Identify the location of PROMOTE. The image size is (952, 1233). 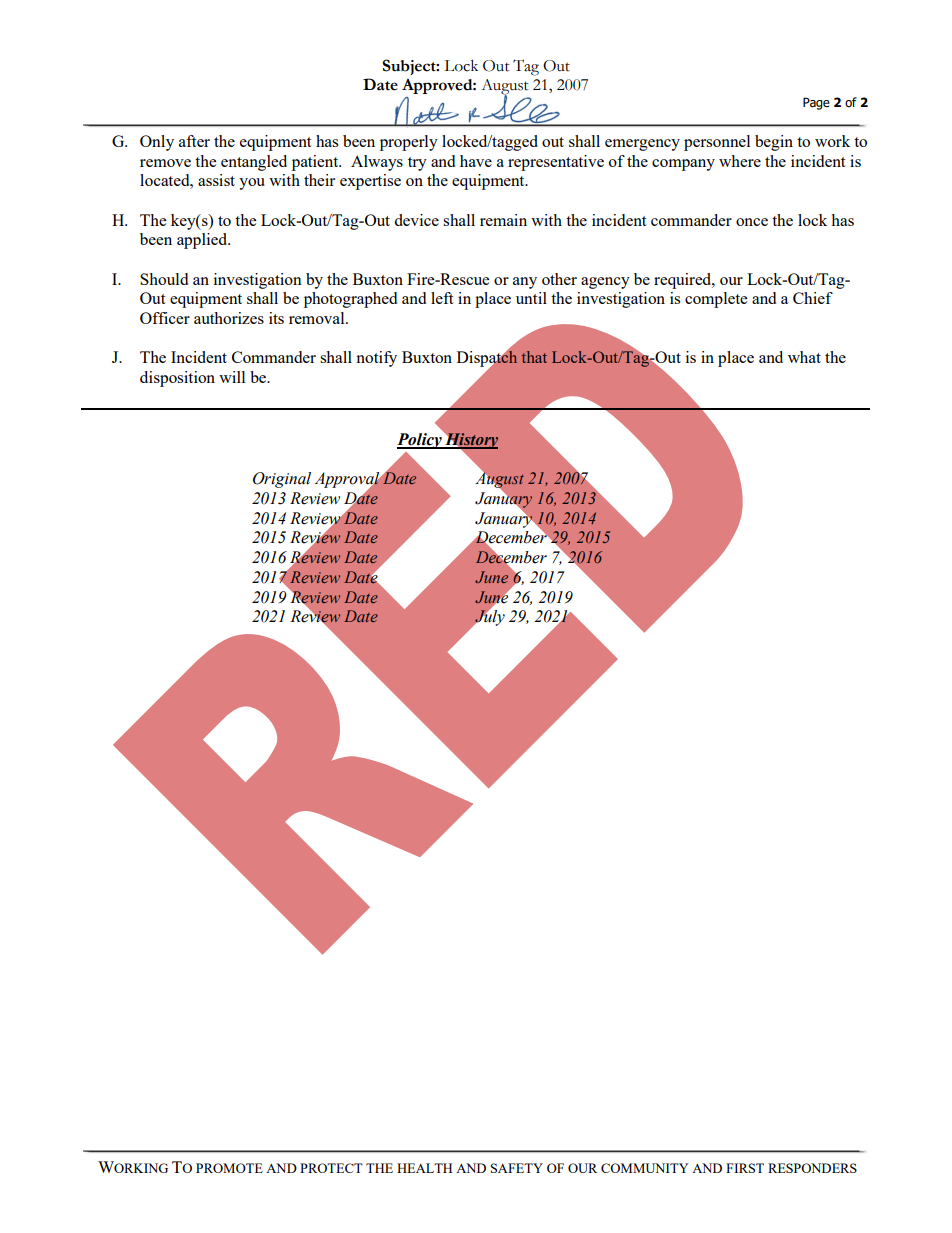
(229, 1168).
